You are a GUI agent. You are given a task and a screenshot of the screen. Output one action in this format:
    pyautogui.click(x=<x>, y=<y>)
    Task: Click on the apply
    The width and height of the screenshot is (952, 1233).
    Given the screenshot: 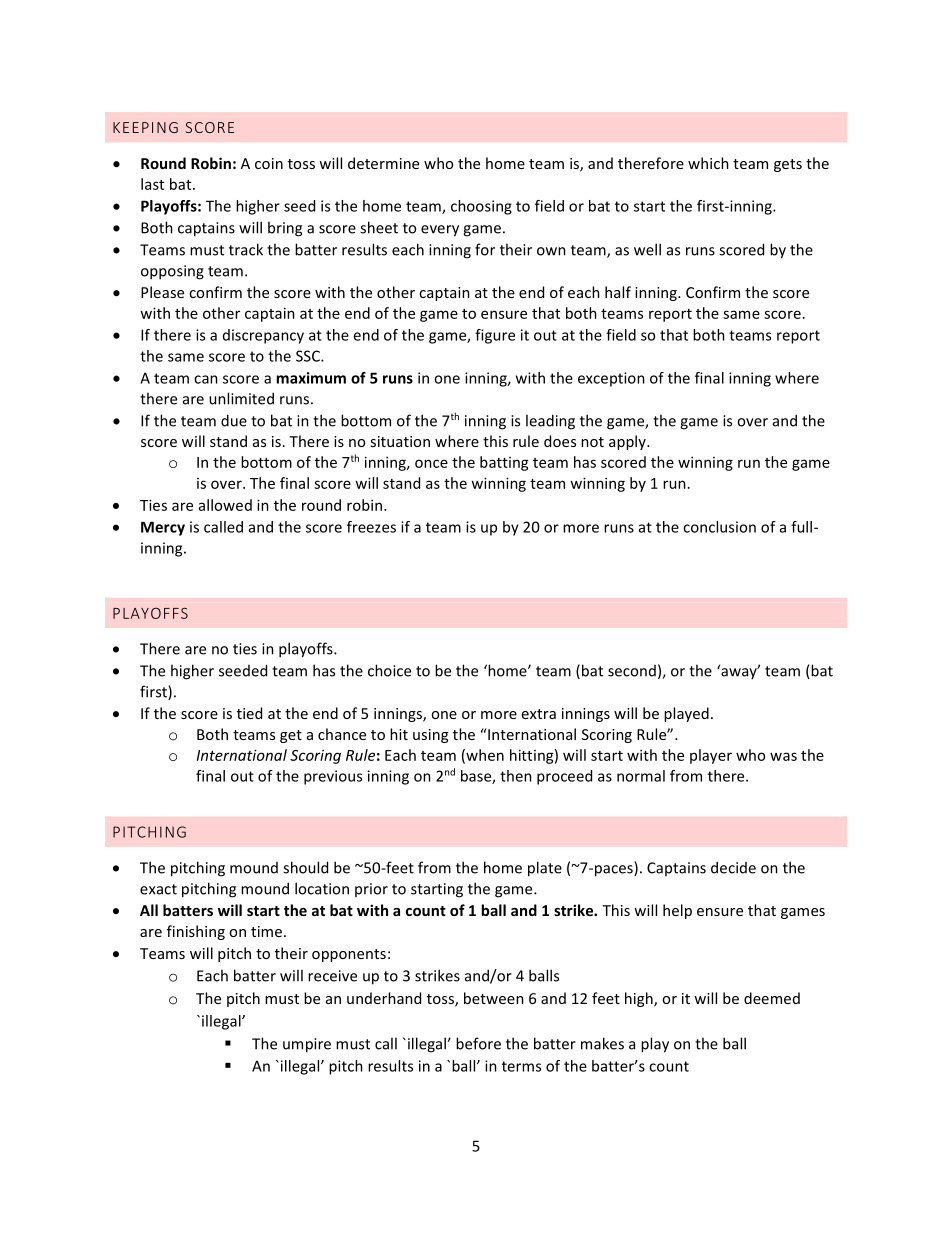 What is the action you would take?
    pyautogui.click(x=628, y=442)
